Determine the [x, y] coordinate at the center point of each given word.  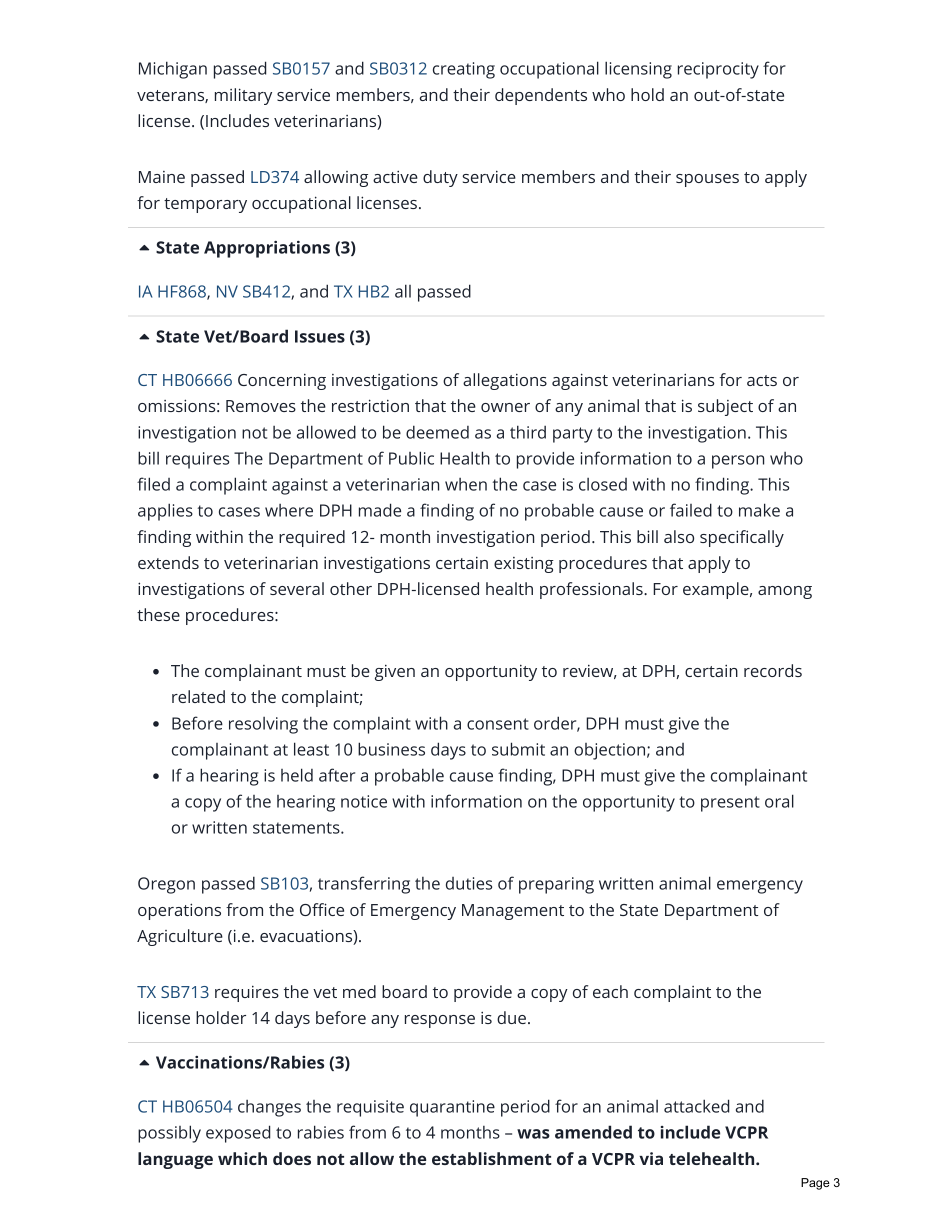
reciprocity [718, 70]
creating [464, 70]
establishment [492, 1158]
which [242, 1158]
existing [524, 565]
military [243, 96]
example [716, 590]
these [158, 614]
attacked [696, 1106]
